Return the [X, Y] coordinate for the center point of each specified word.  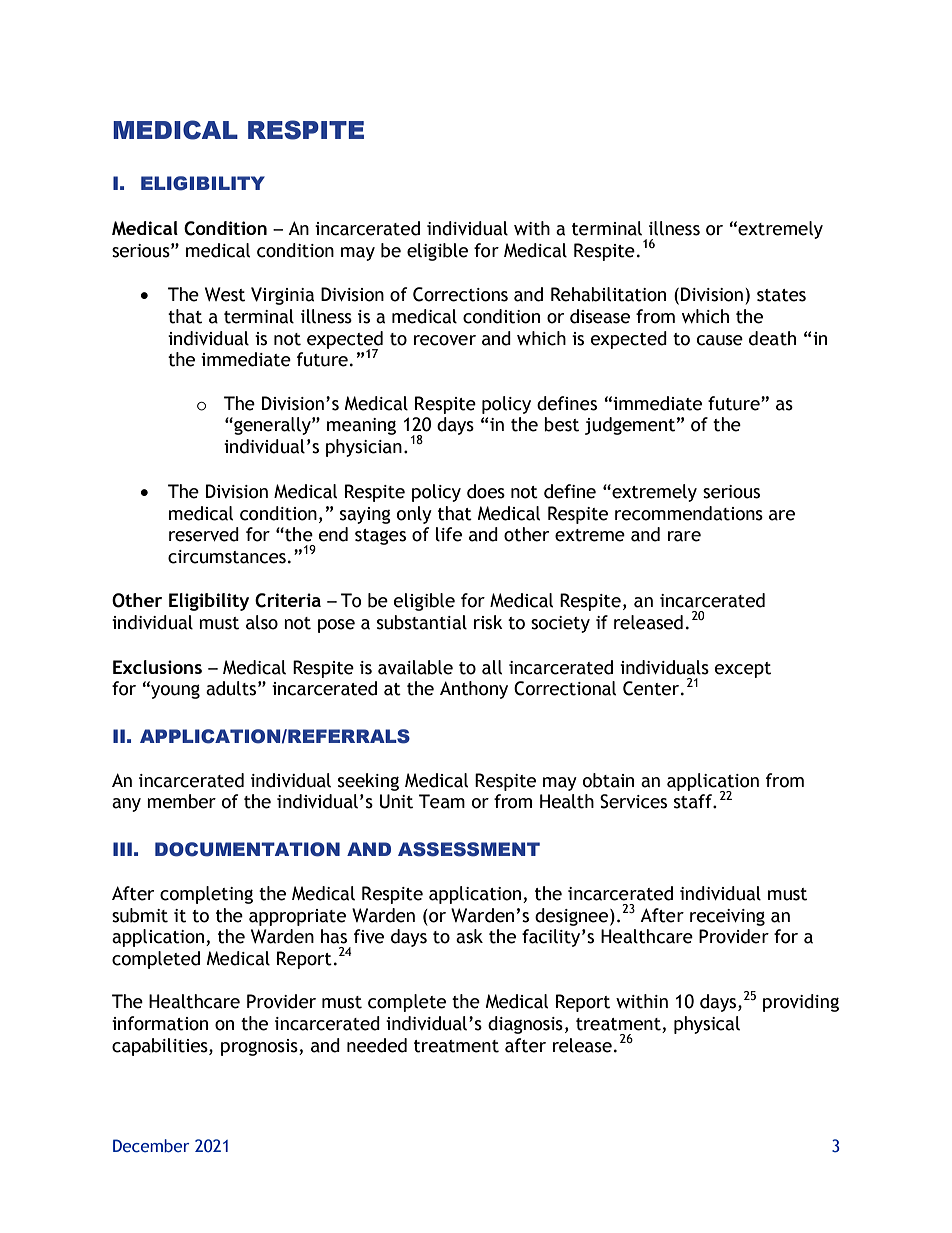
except [743, 670]
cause [720, 340]
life [449, 534]
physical [707, 1025]
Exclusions [157, 667]
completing [206, 895]
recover [445, 340]
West [225, 294]
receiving [727, 917]
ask [469, 936]
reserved [204, 534]
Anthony [474, 690]
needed [377, 1045]
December [151, 1146]
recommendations [689, 513]
